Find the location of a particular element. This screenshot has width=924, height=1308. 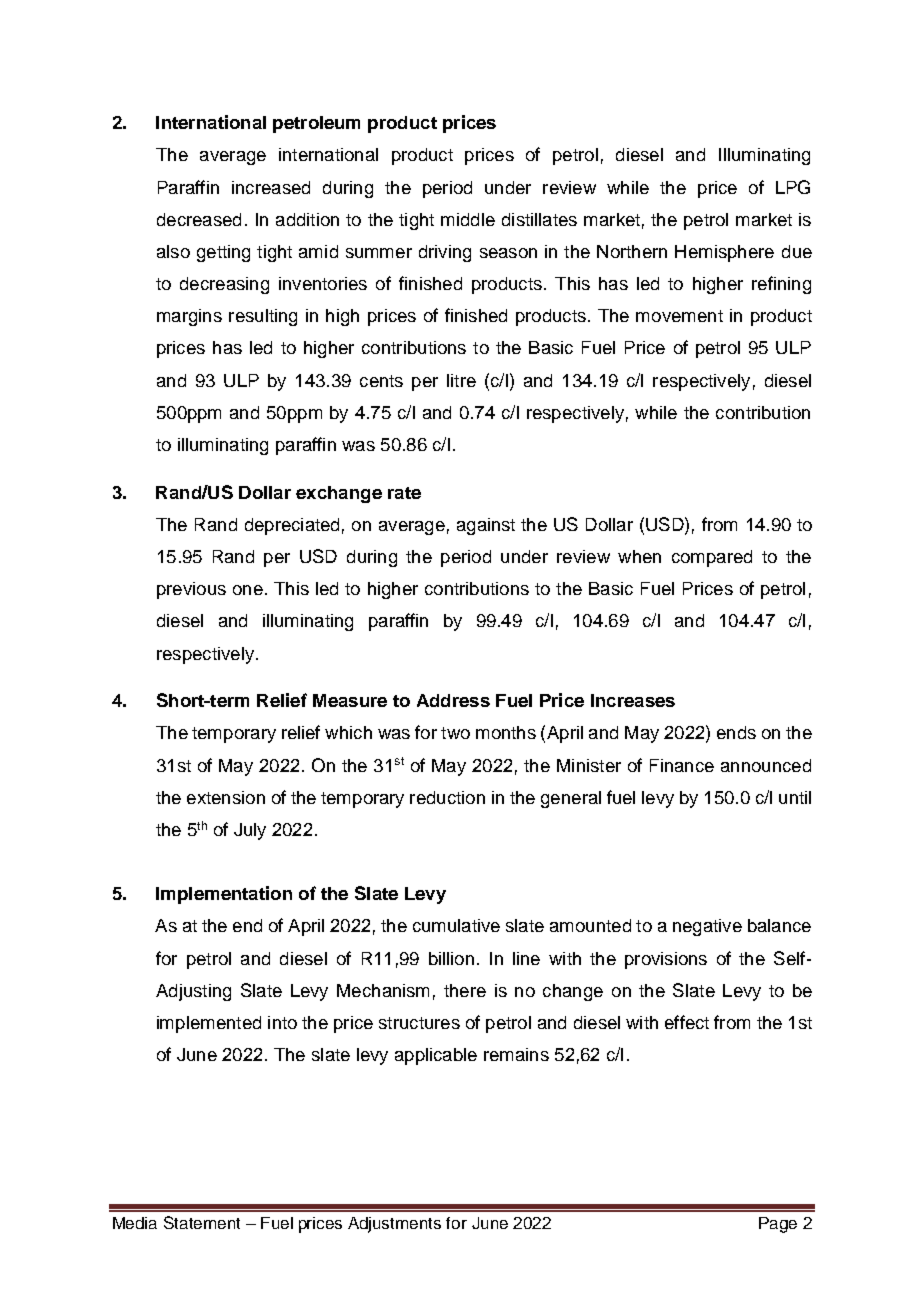

depreciated is located at coordinates (292, 526).
